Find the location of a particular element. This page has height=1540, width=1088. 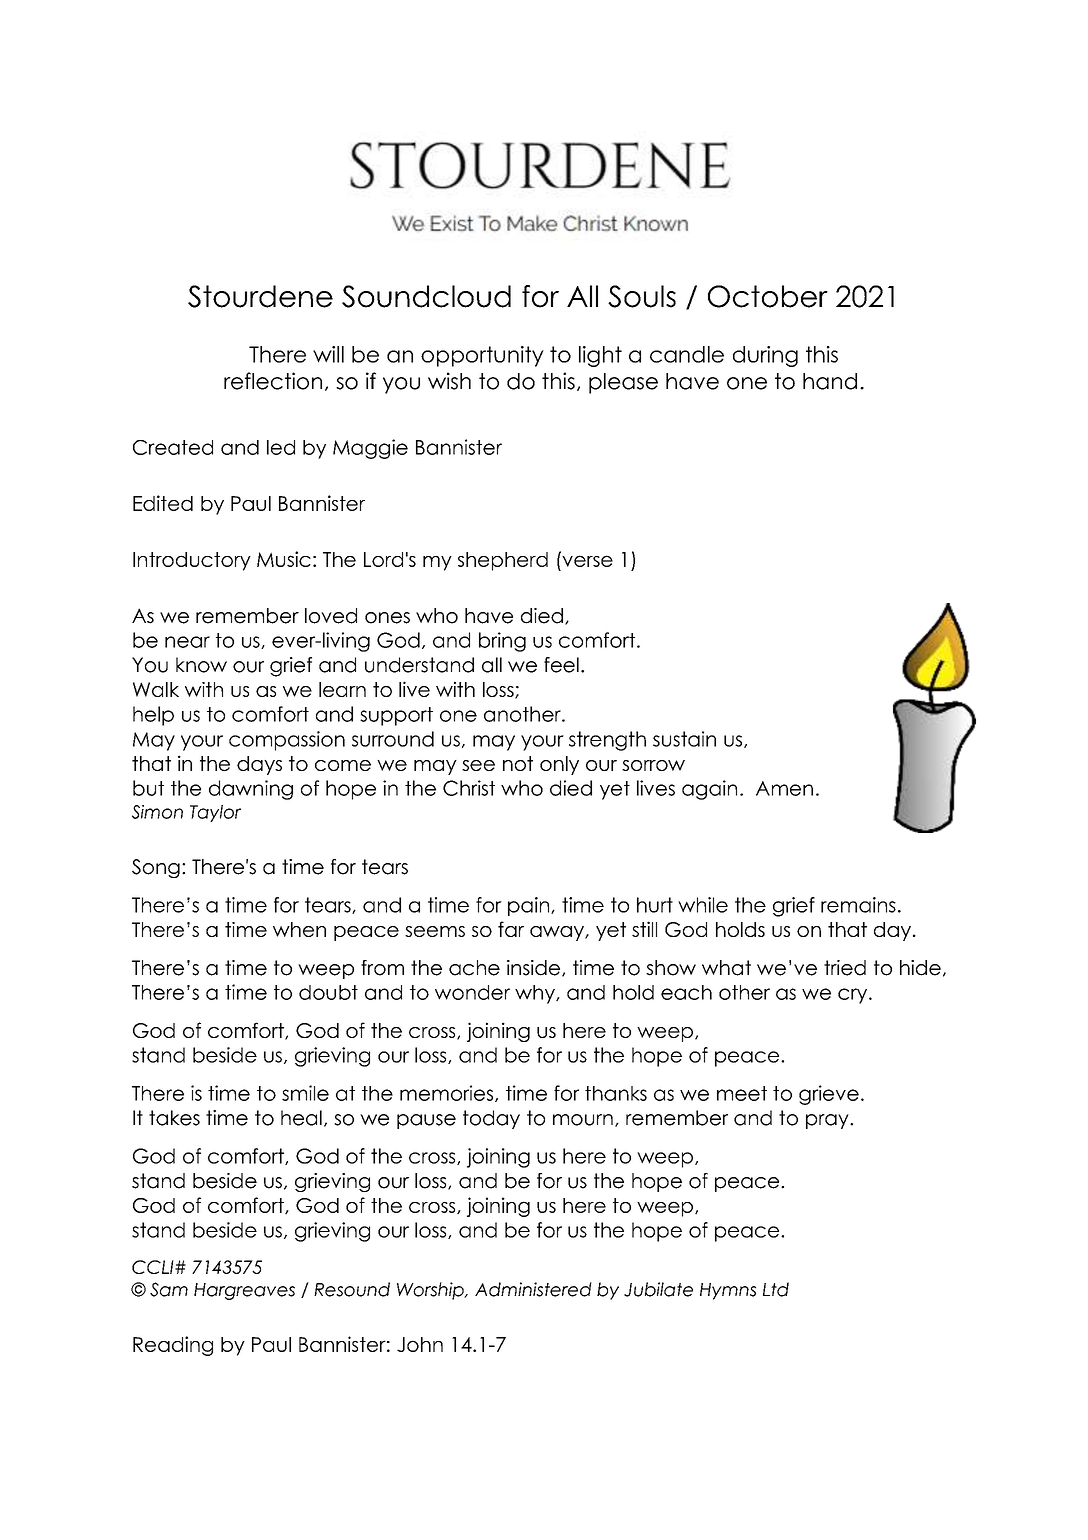

opportunity is located at coordinates (482, 356).
